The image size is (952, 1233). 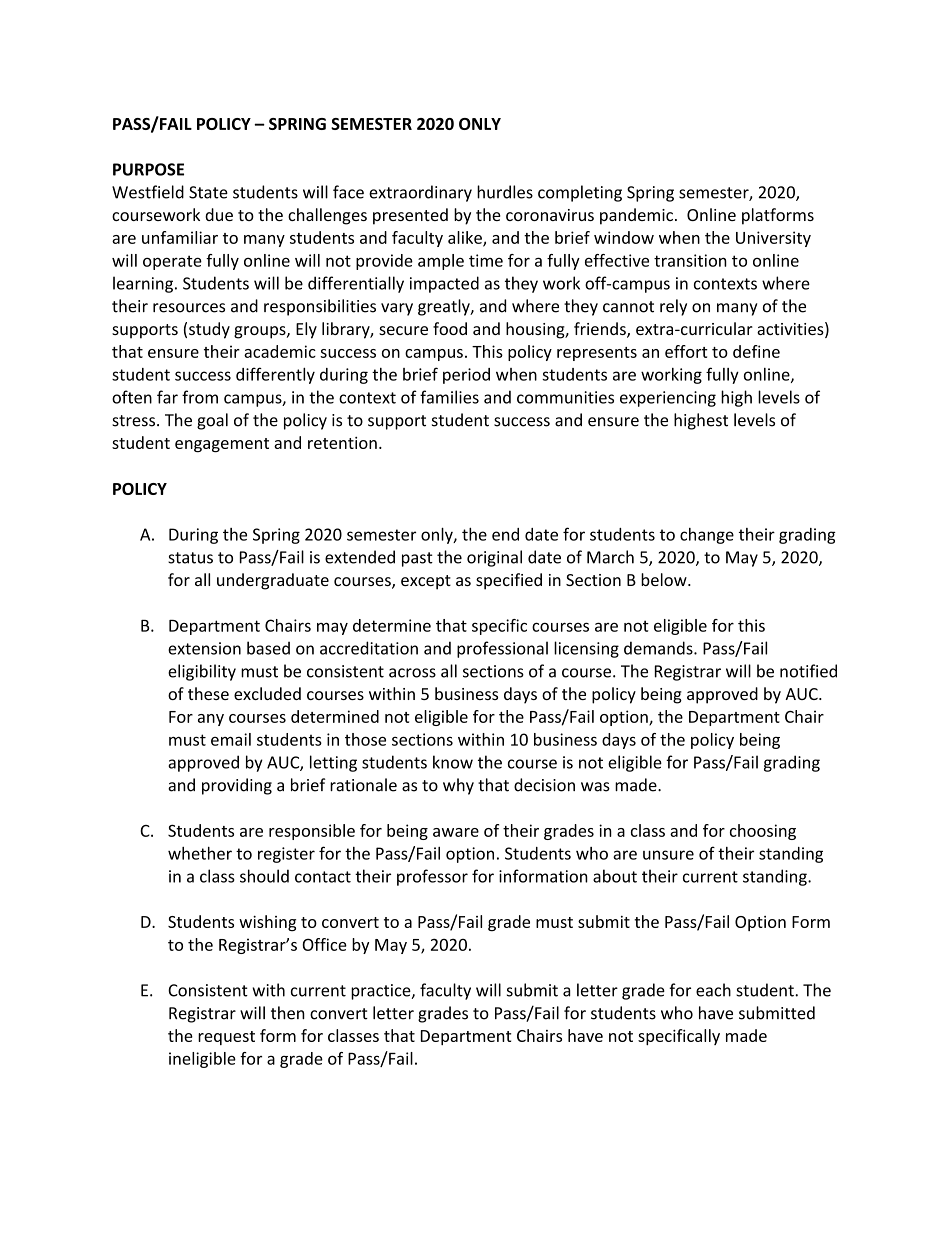 I want to click on undergraduate, so click(x=273, y=581).
